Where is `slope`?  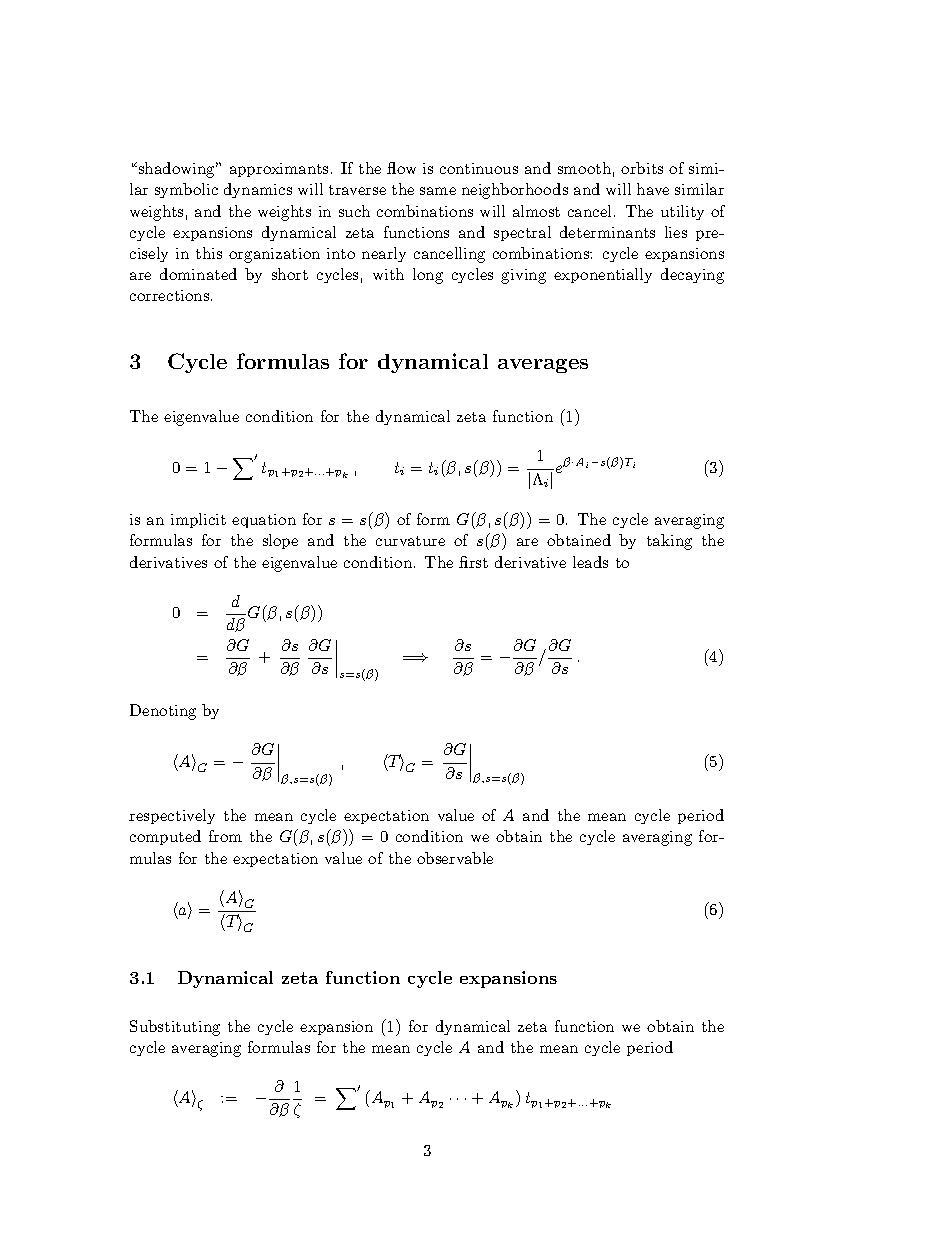 slope is located at coordinates (280, 541).
